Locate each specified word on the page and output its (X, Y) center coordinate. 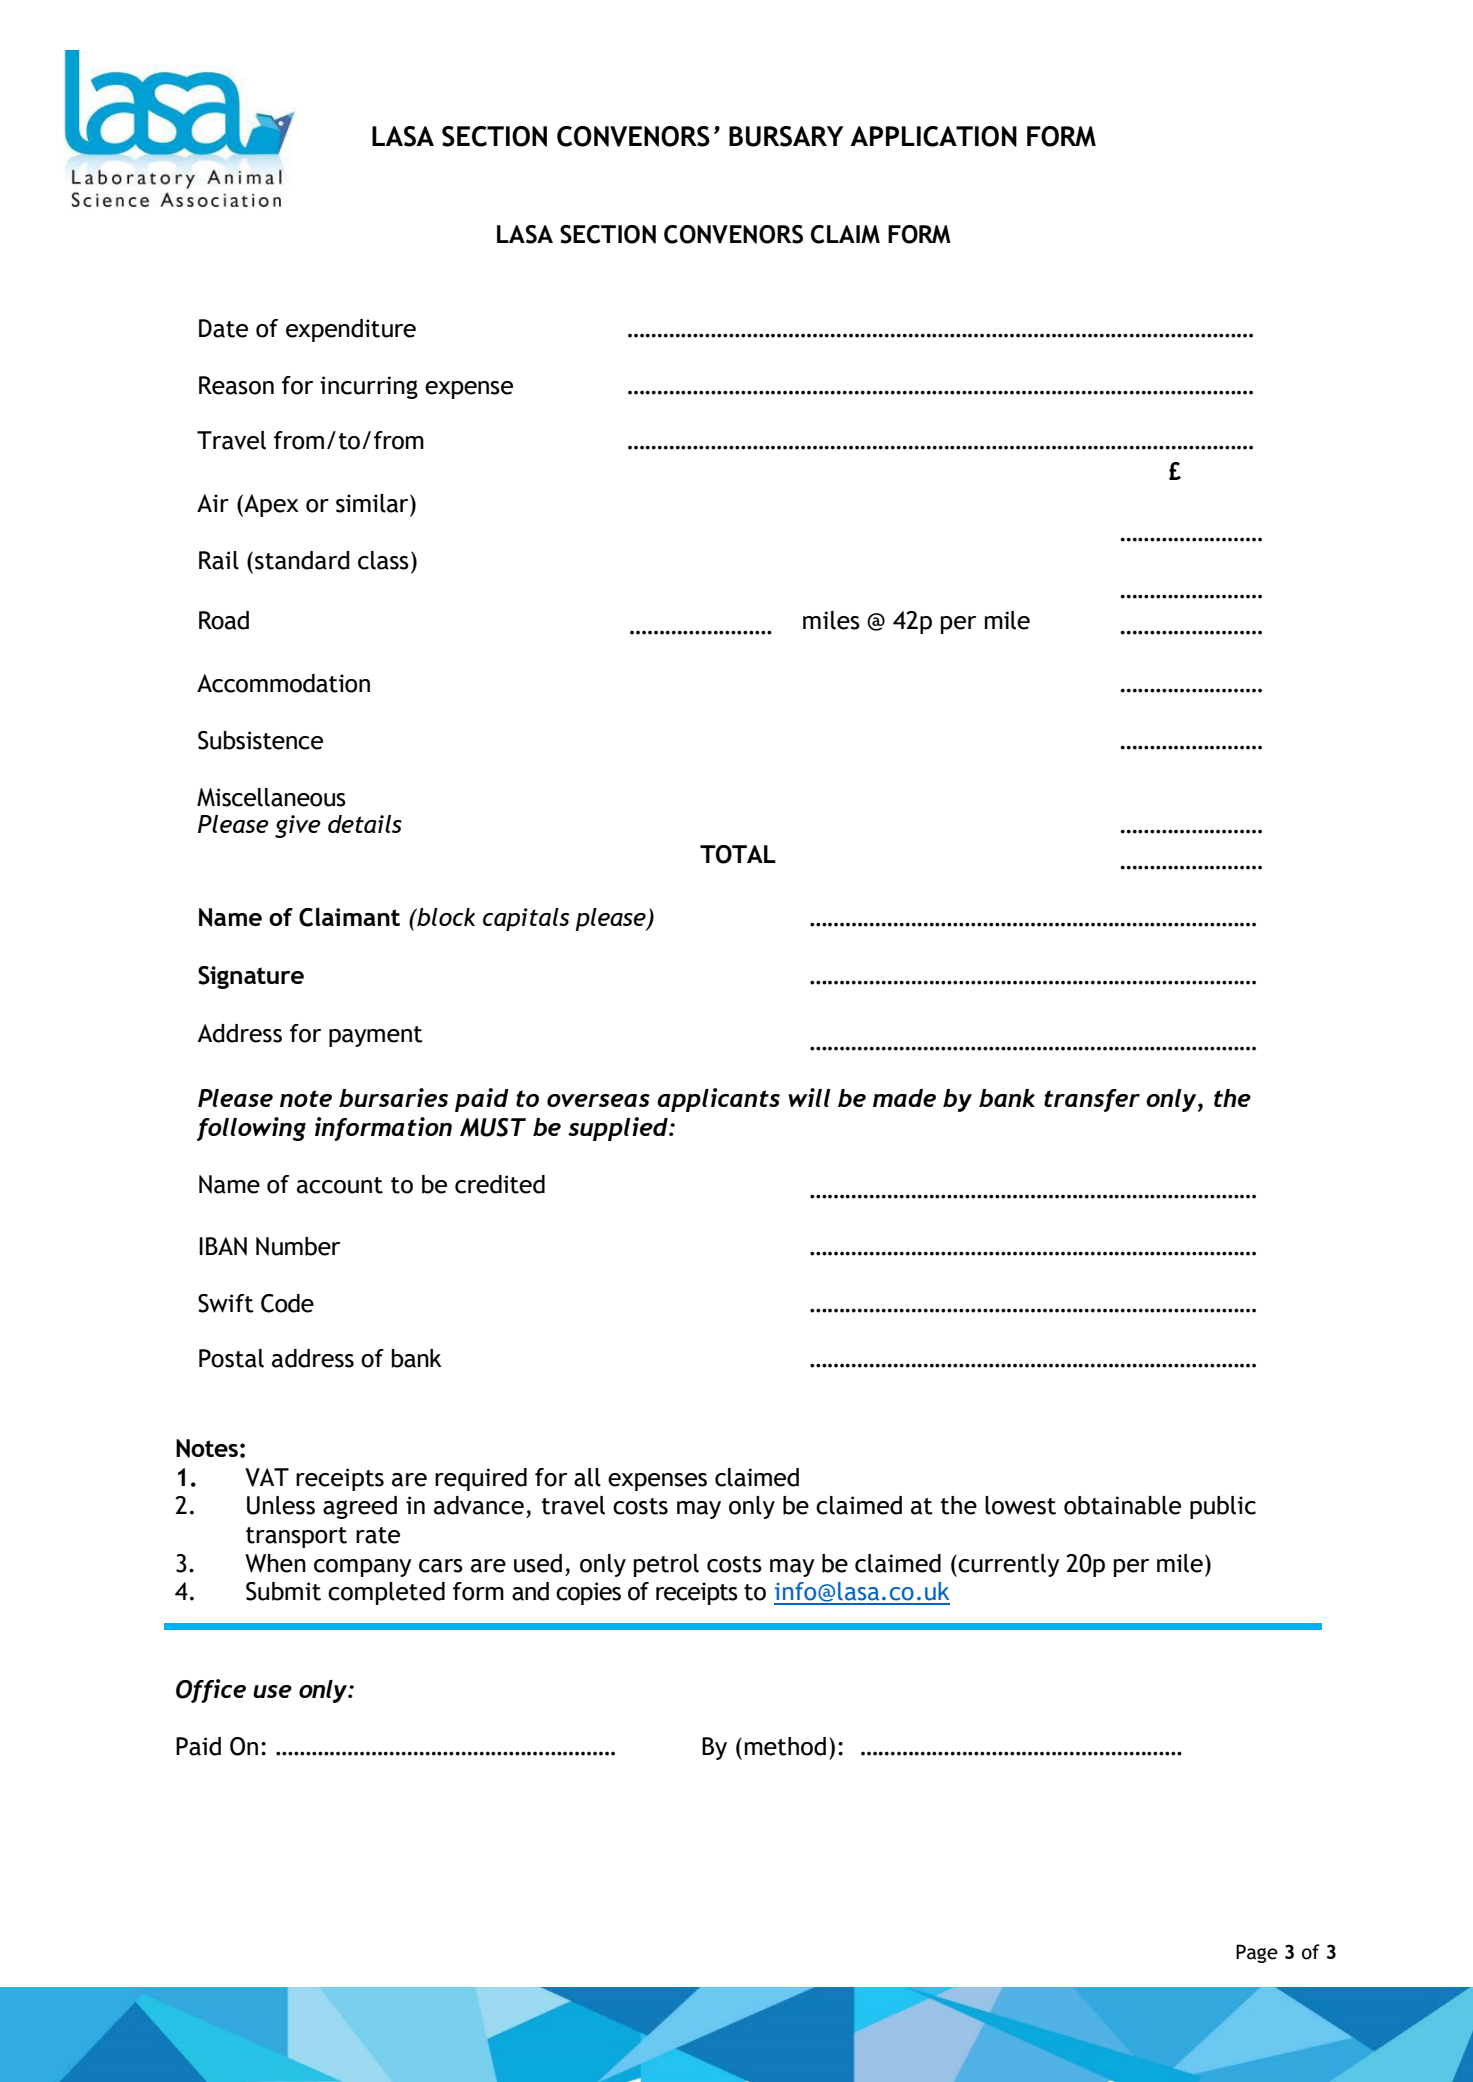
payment (376, 1036)
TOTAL (738, 854)
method (785, 1746)
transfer (1092, 1100)
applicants (718, 1100)
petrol (666, 1565)
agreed (360, 1507)
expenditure (351, 330)
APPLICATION (933, 136)
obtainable (1122, 1505)
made (904, 1098)
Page (1257, 1953)
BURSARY (786, 136)
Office (211, 1691)
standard (302, 560)
